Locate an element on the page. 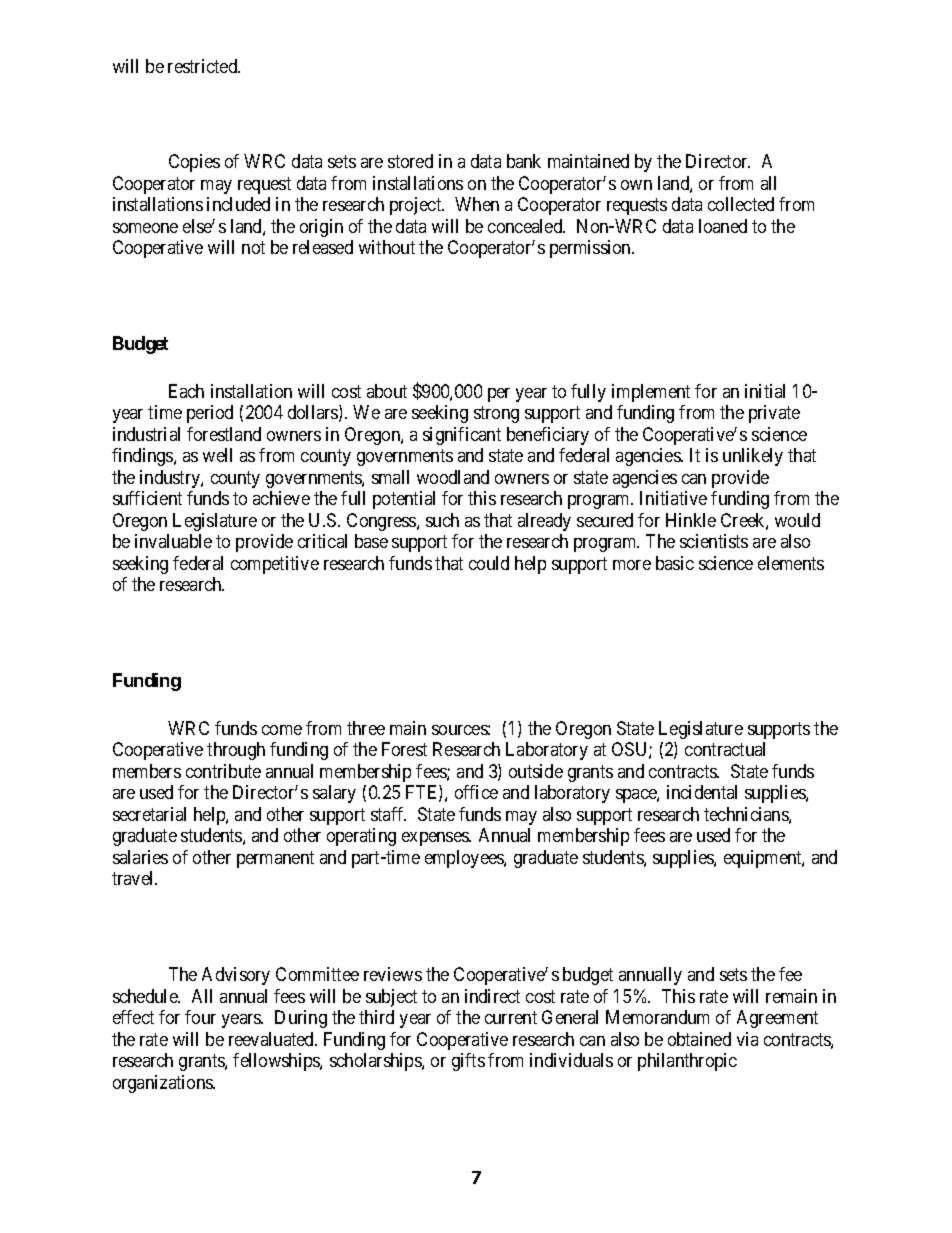 Image resolution: width=952 pixels, height=1233 pixels. stored is located at coordinates (410, 161).
